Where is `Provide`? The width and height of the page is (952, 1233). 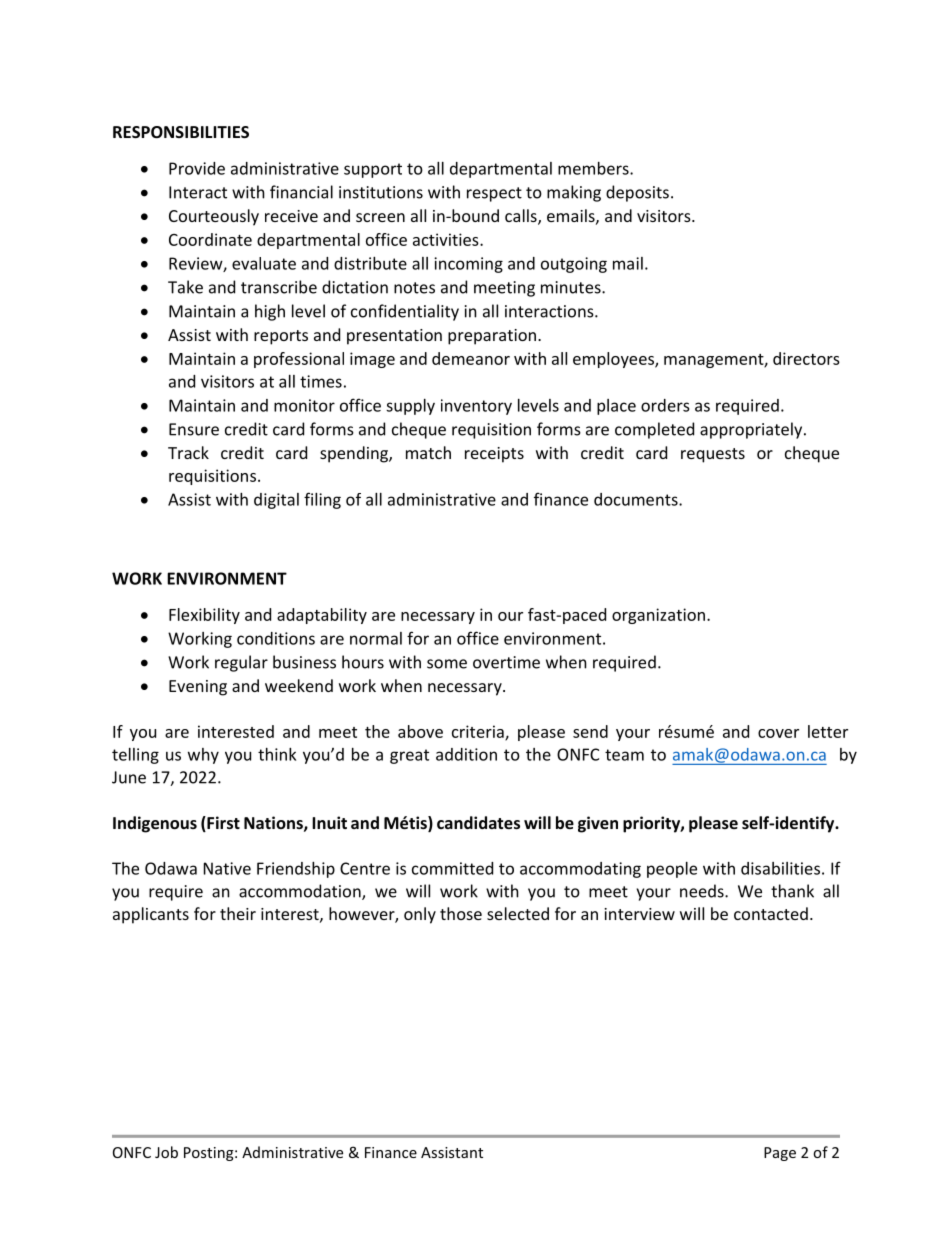
Provide is located at coordinates (197, 168).
